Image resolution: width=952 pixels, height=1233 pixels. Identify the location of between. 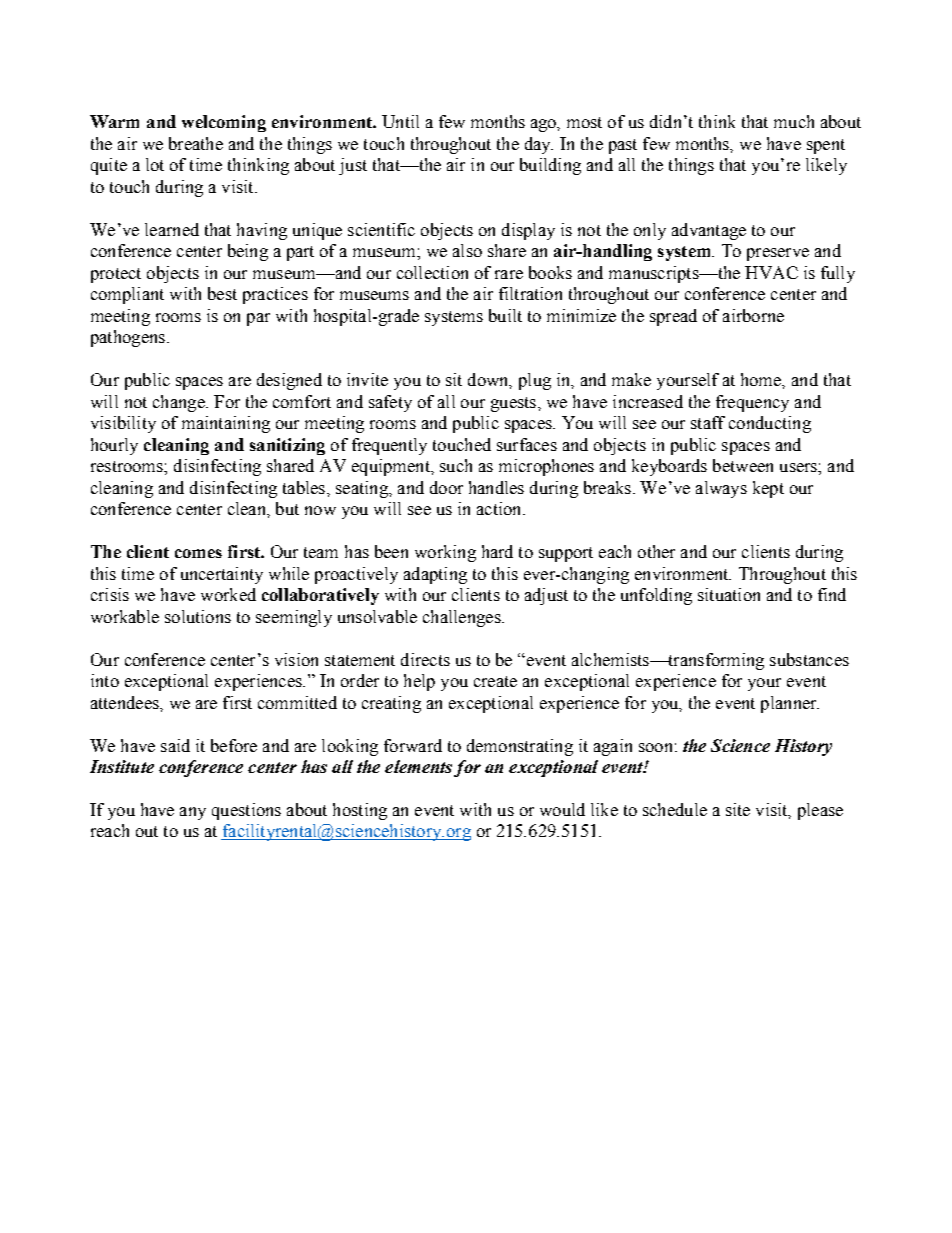
(743, 465).
